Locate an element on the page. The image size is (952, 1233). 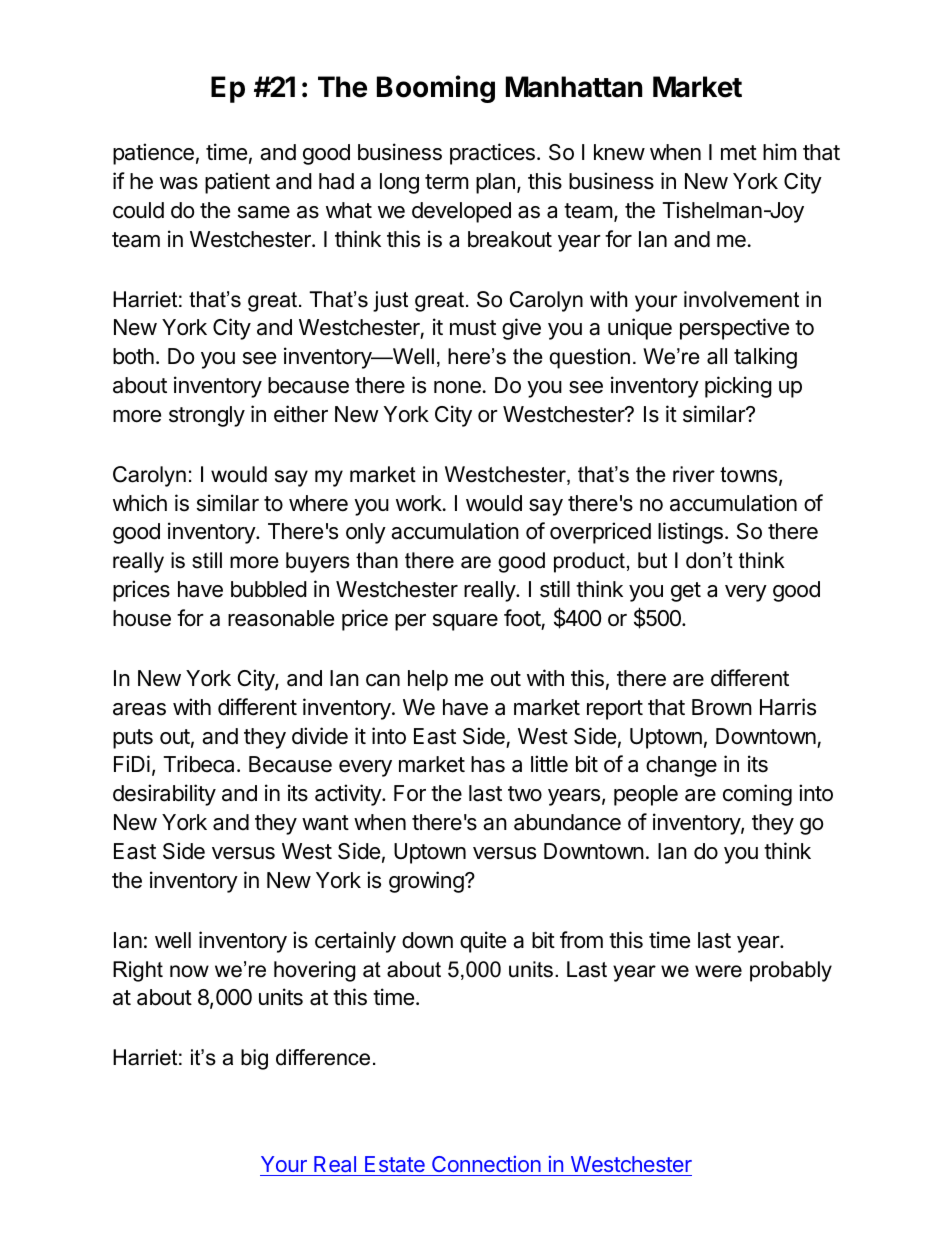
were is located at coordinates (718, 971).
